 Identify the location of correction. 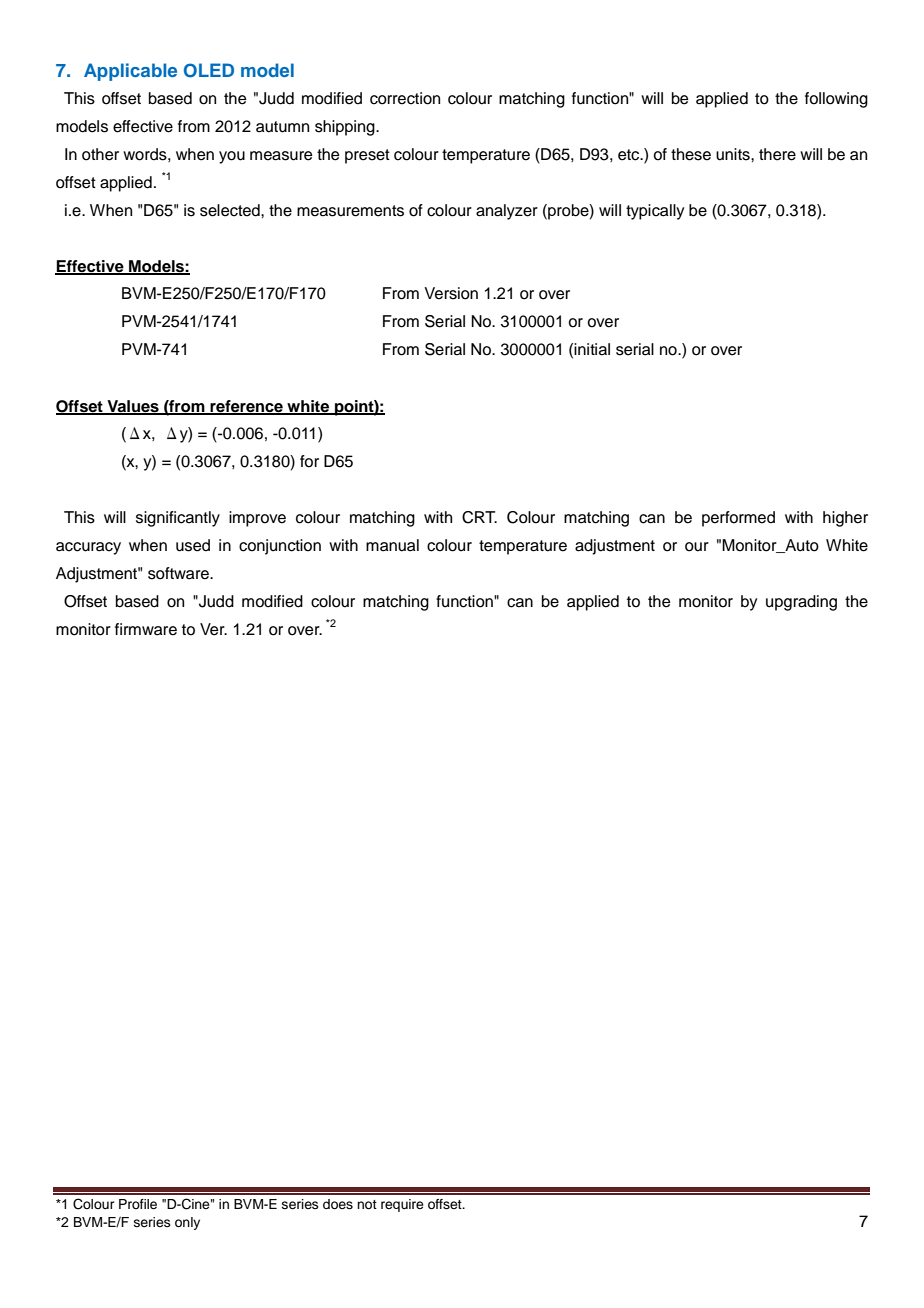
(405, 98).
